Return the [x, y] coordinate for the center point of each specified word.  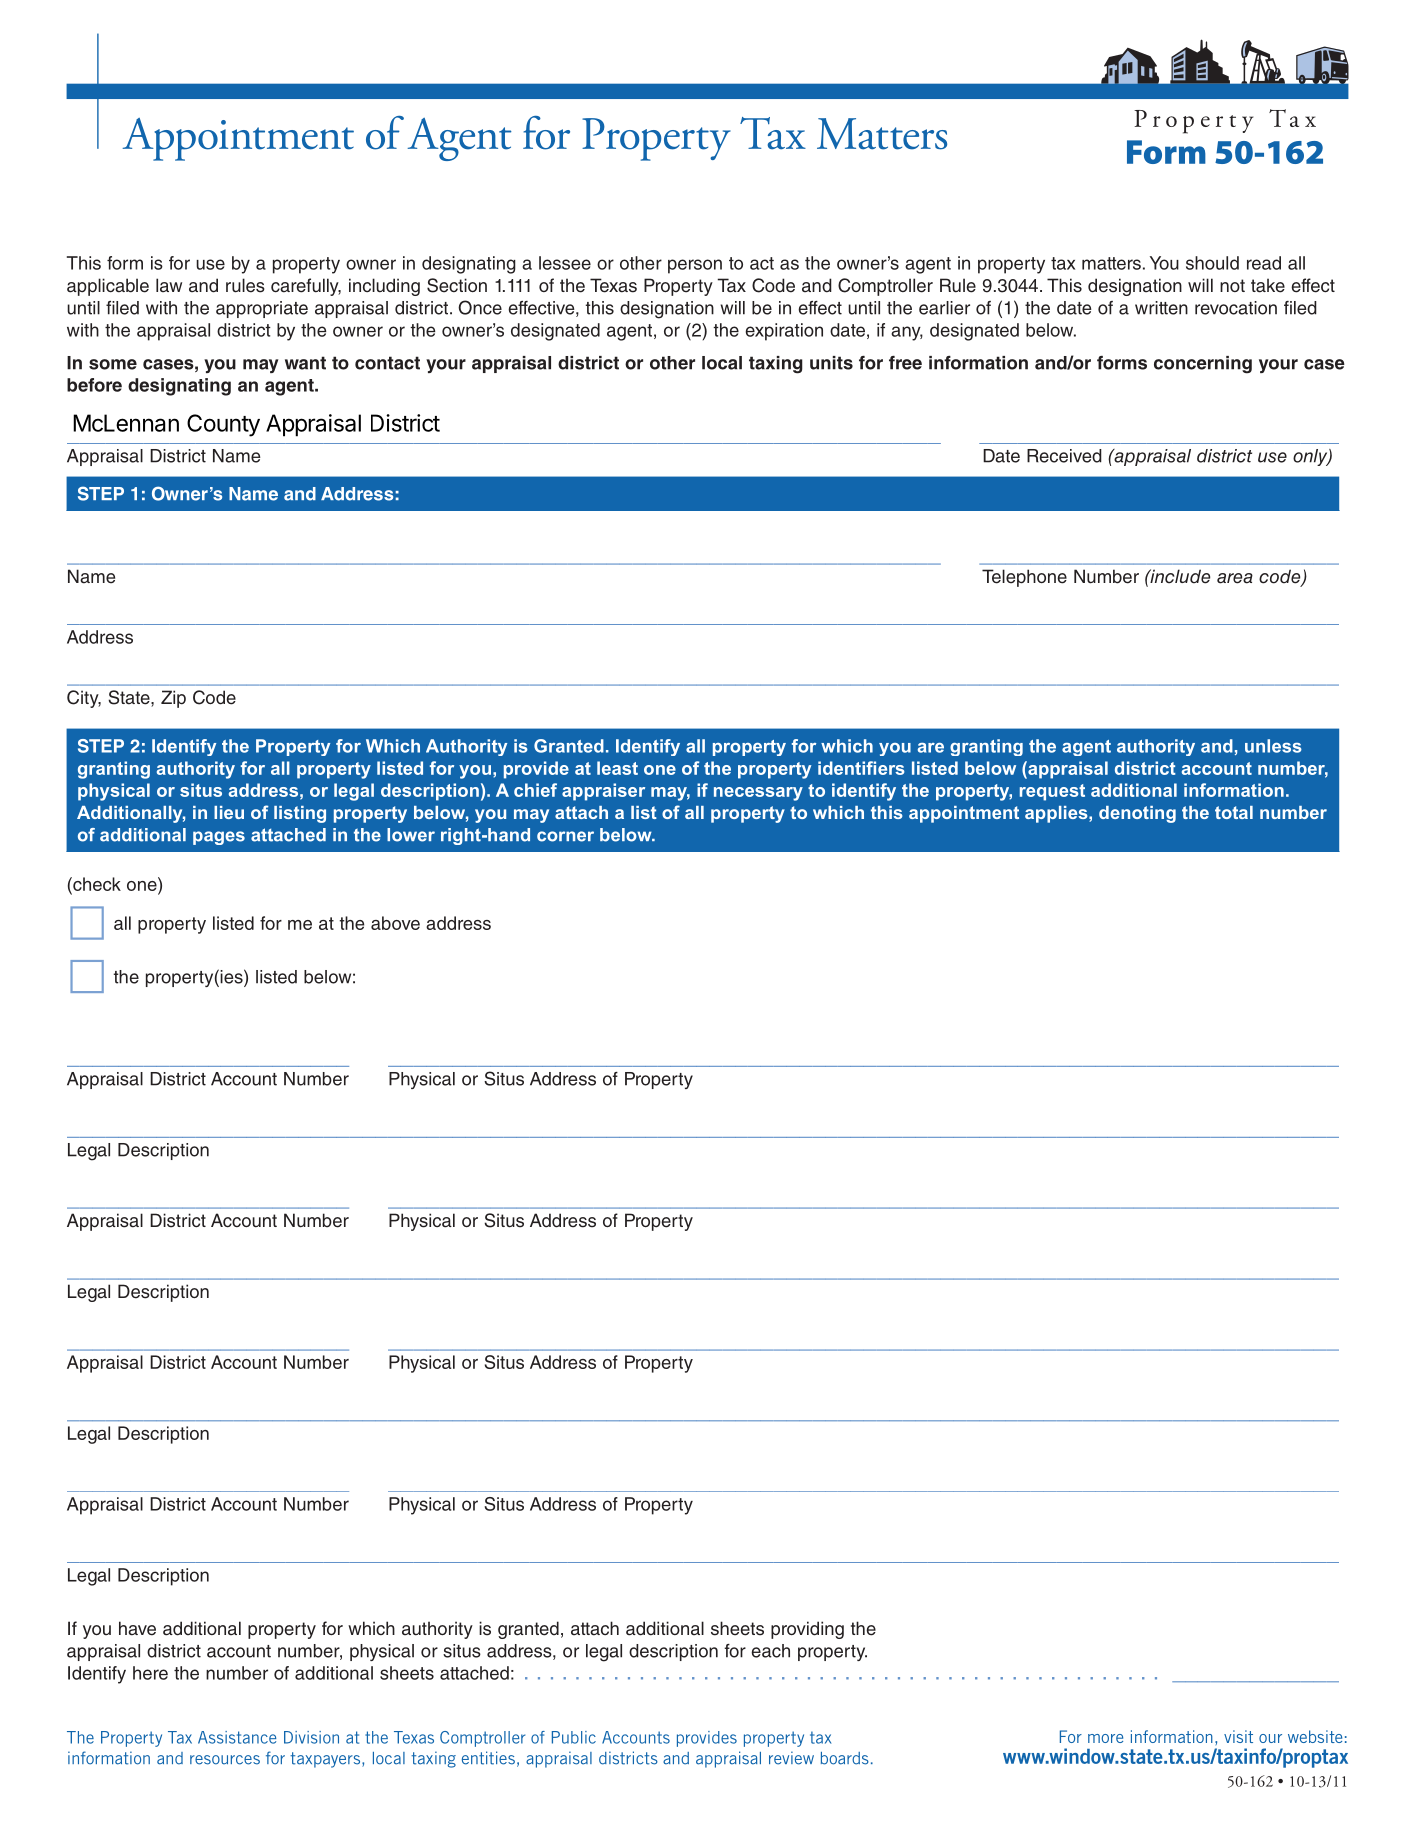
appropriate [262, 309]
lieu [229, 812]
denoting [1137, 814]
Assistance [237, 1737]
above [395, 923]
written [1161, 308]
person [695, 266]
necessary [758, 794]
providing [807, 1630]
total [1234, 812]
